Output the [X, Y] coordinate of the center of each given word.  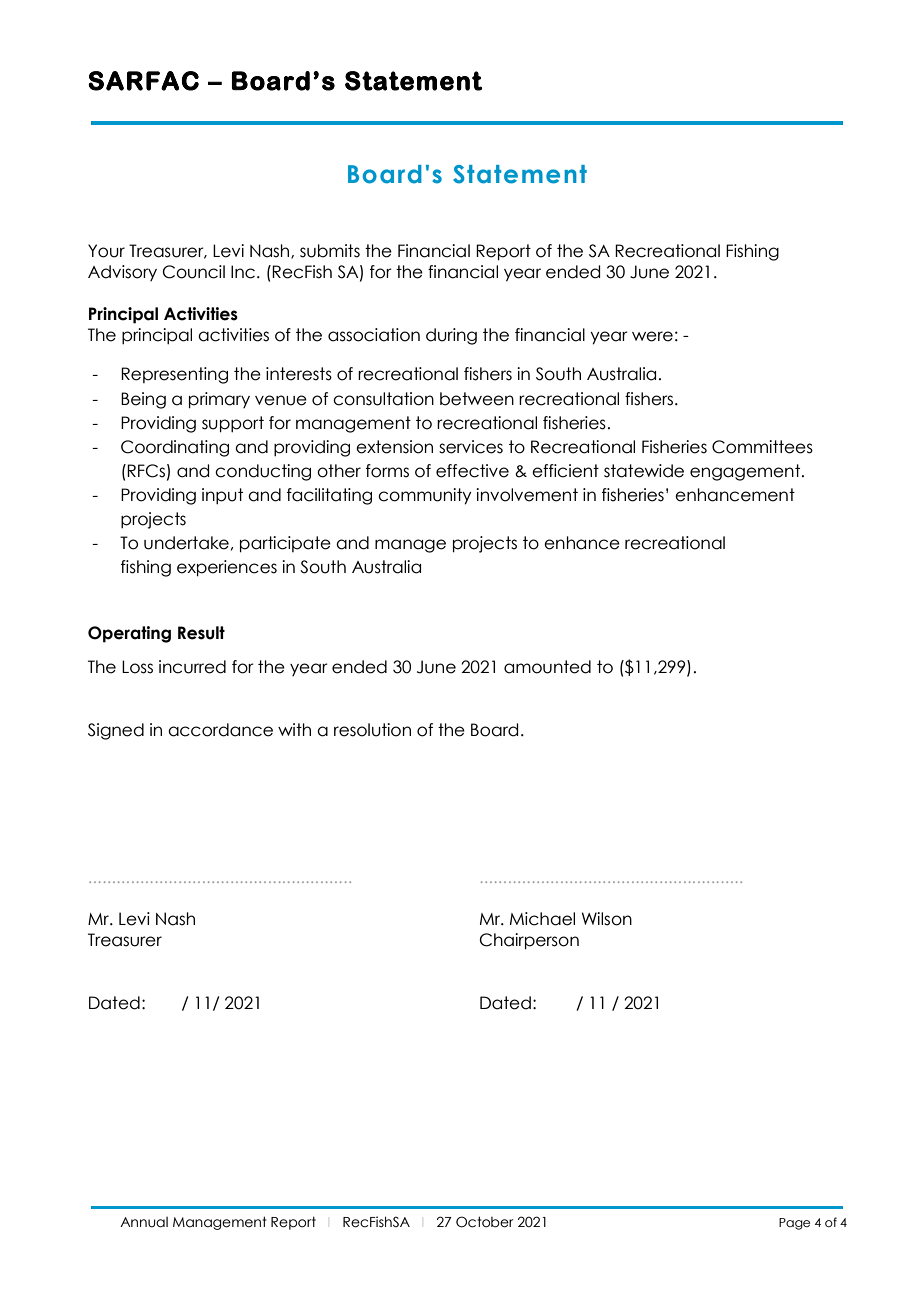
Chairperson [529, 941]
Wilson [607, 919]
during [451, 336]
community [424, 496]
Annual [144, 1222]
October [485, 1222]
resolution [372, 730]
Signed [116, 731]
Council [194, 272]
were [652, 336]
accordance [220, 730]
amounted [547, 667]
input [222, 496]
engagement [746, 472]
